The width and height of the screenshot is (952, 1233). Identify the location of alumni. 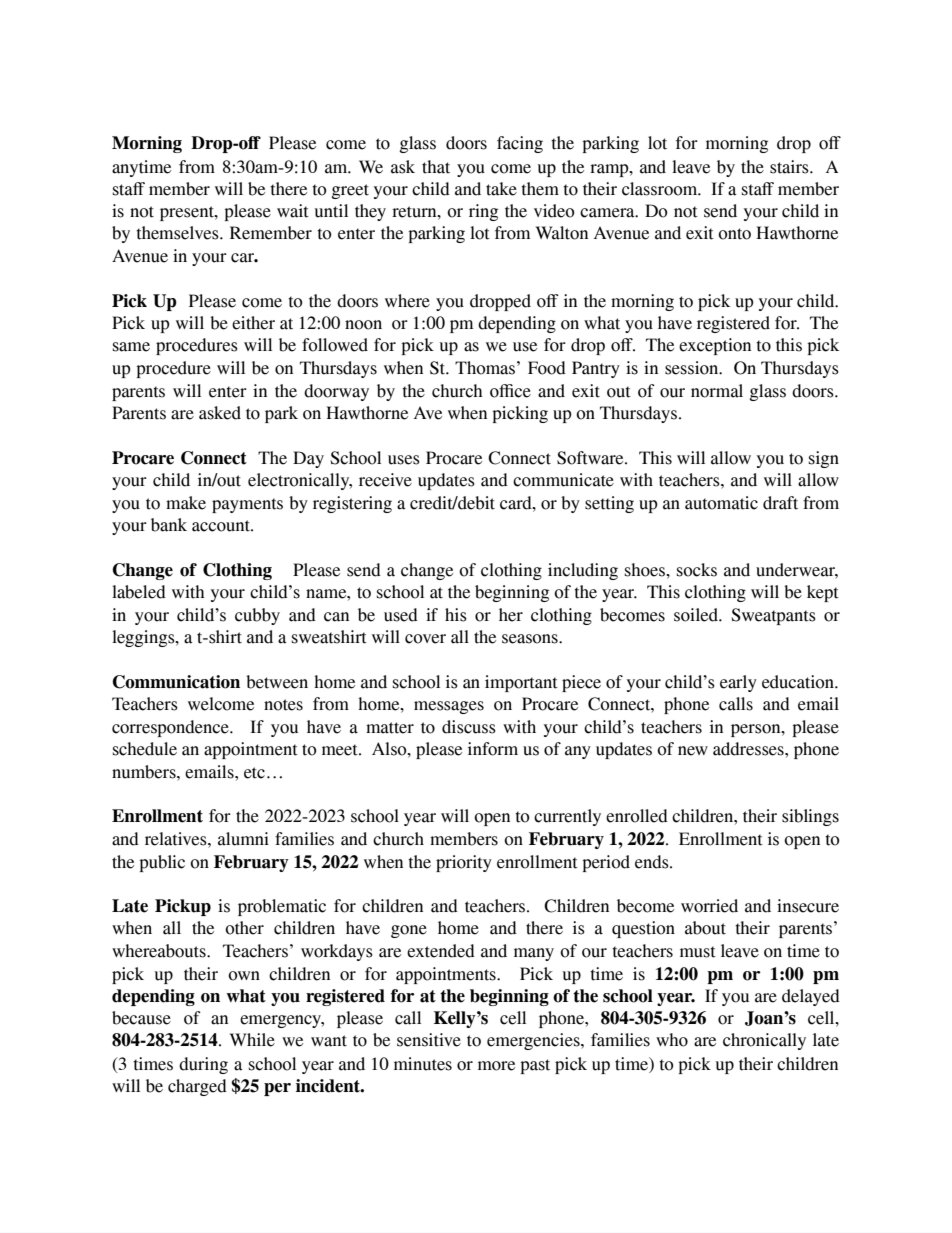
(243, 839).
